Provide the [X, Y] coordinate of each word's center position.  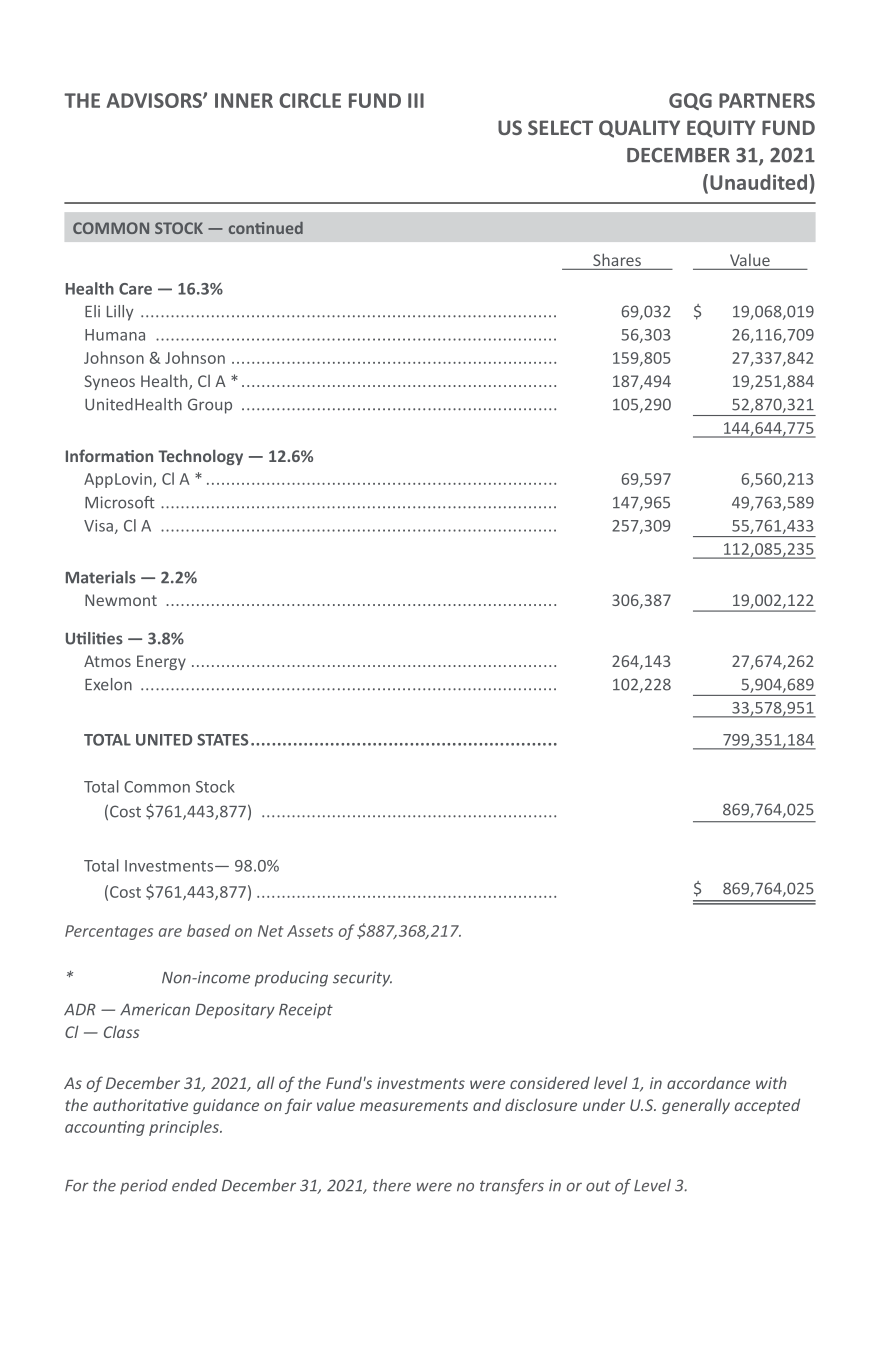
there [392, 1185]
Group [210, 406]
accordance [708, 1082]
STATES [222, 740]
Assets [310, 931]
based [208, 930]
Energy [161, 662]
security [362, 979]
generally [696, 1106]
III [416, 100]
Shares [617, 259]
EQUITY [721, 129]
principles [185, 1128]
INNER [244, 100]
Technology [200, 457]
